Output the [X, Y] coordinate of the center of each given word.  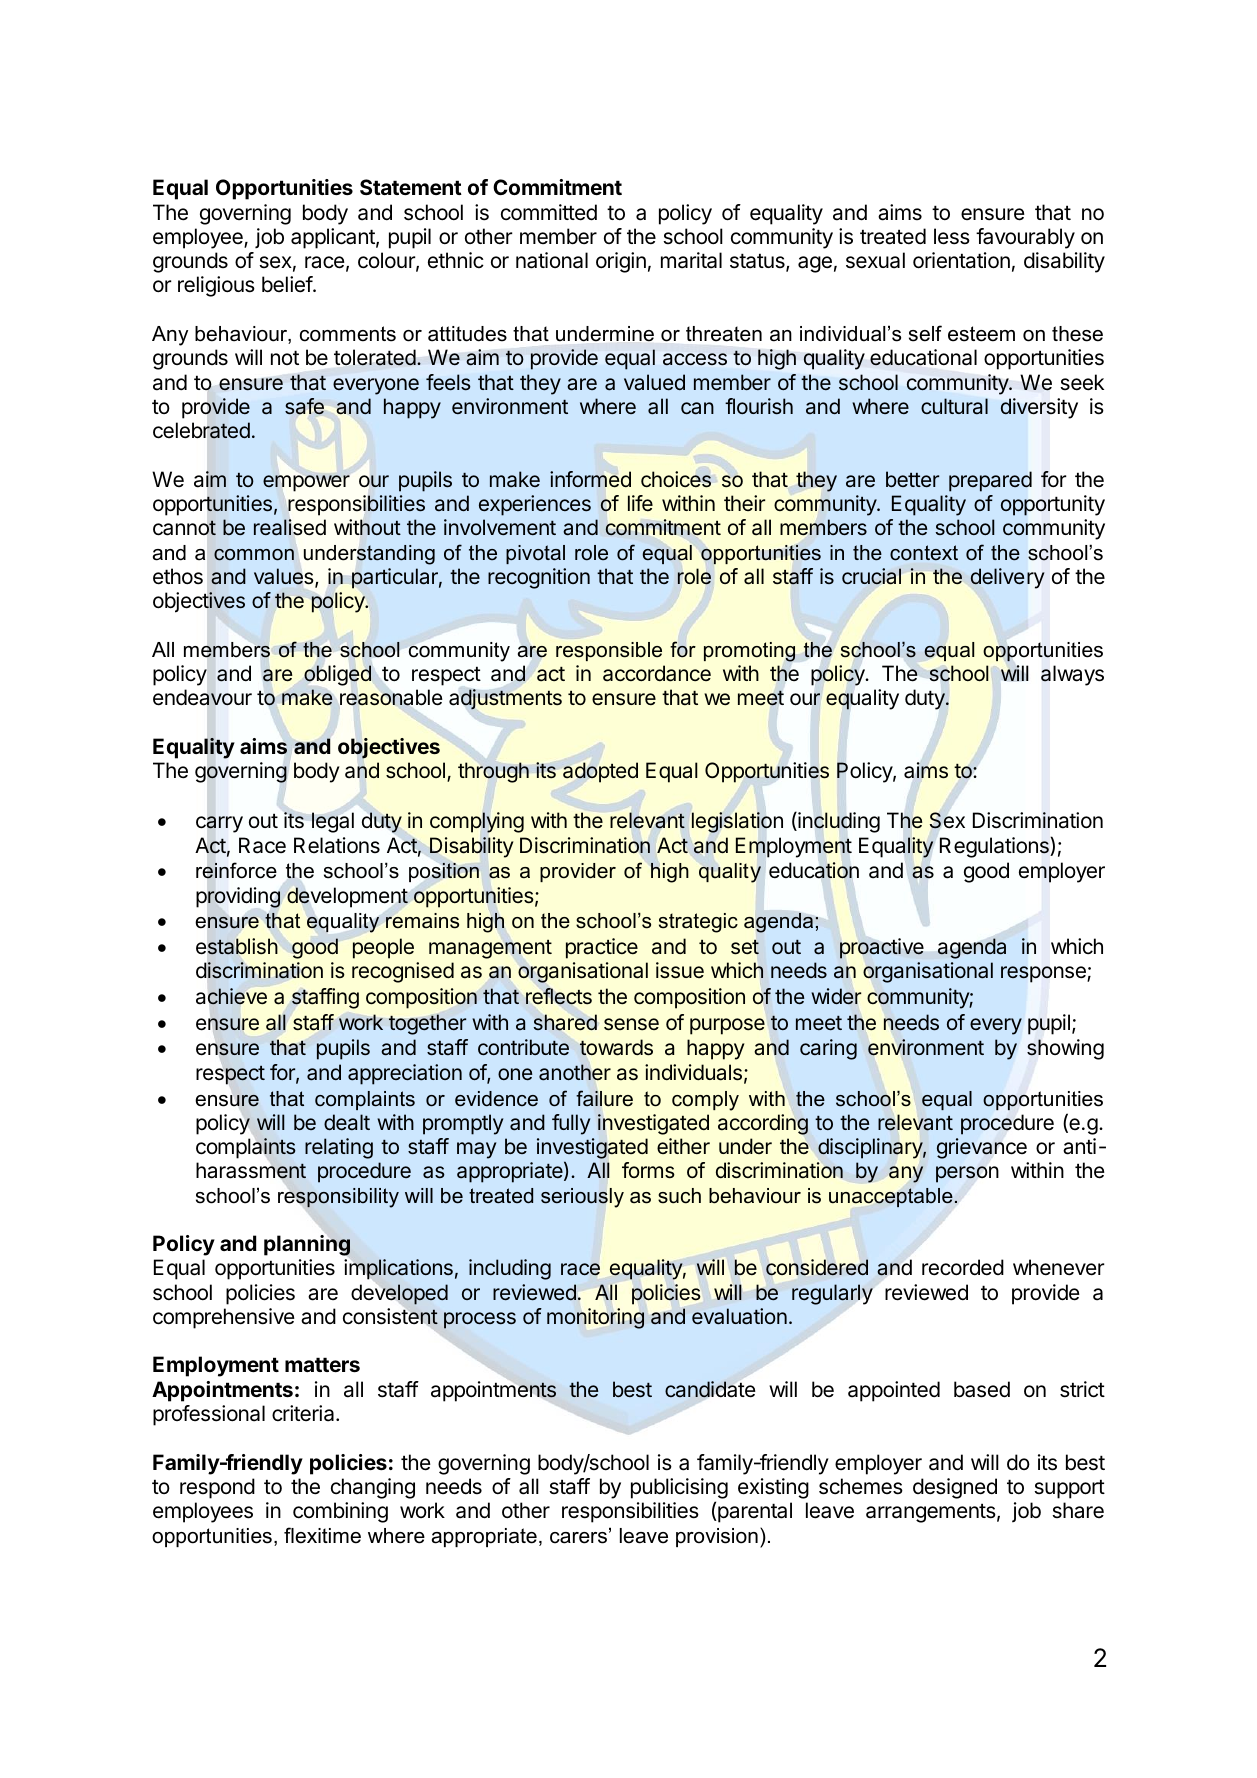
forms [648, 1170]
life [640, 503]
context [924, 553]
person [967, 1174]
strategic [698, 923]
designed [955, 1488]
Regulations [995, 847]
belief [288, 284]
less [952, 236]
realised [290, 527]
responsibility [338, 1198]
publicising [679, 1488]
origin [621, 262]
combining [340, 1512]
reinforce [236, 870]
